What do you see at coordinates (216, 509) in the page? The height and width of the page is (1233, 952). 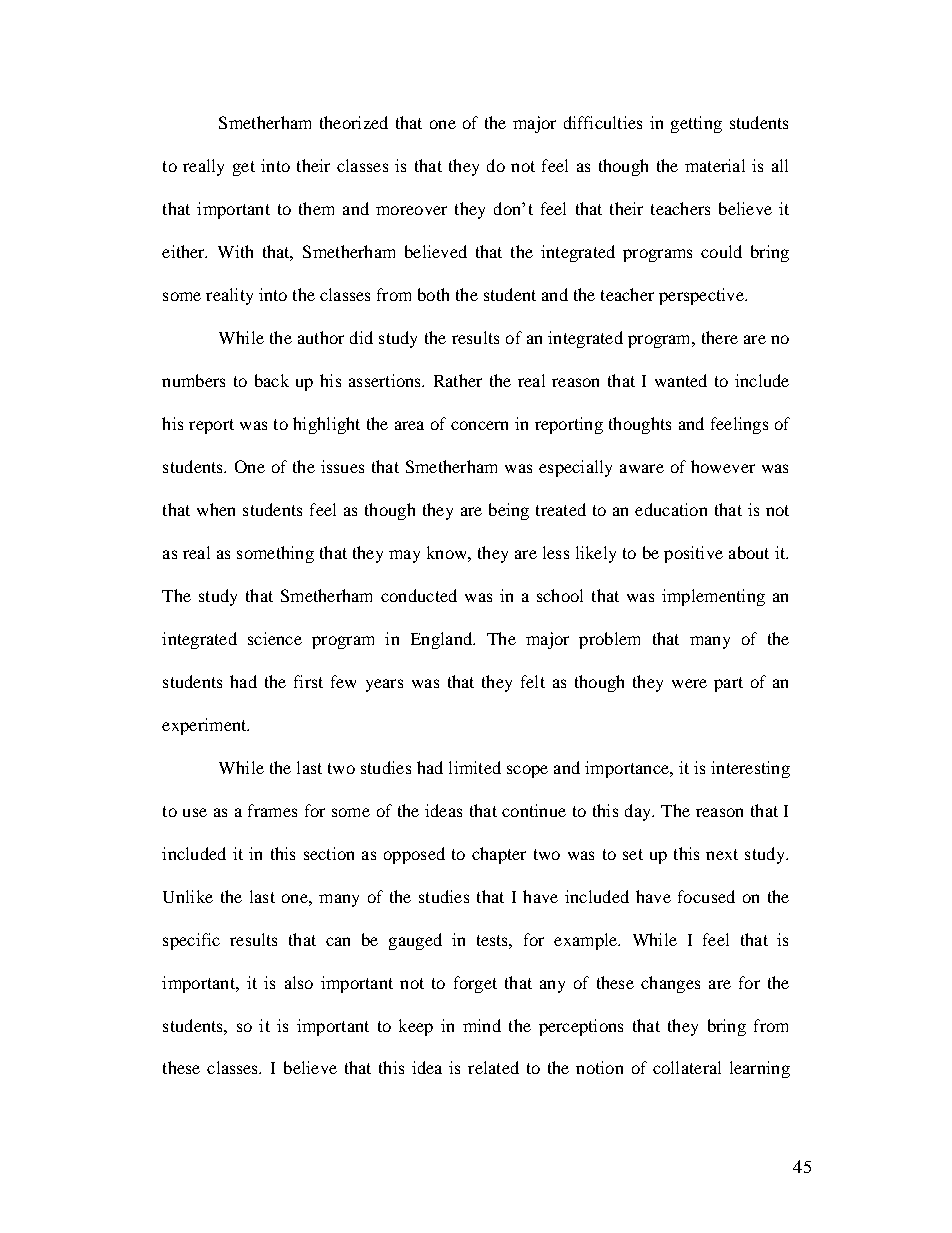 I see `when` at bounding box center [216, 509].
